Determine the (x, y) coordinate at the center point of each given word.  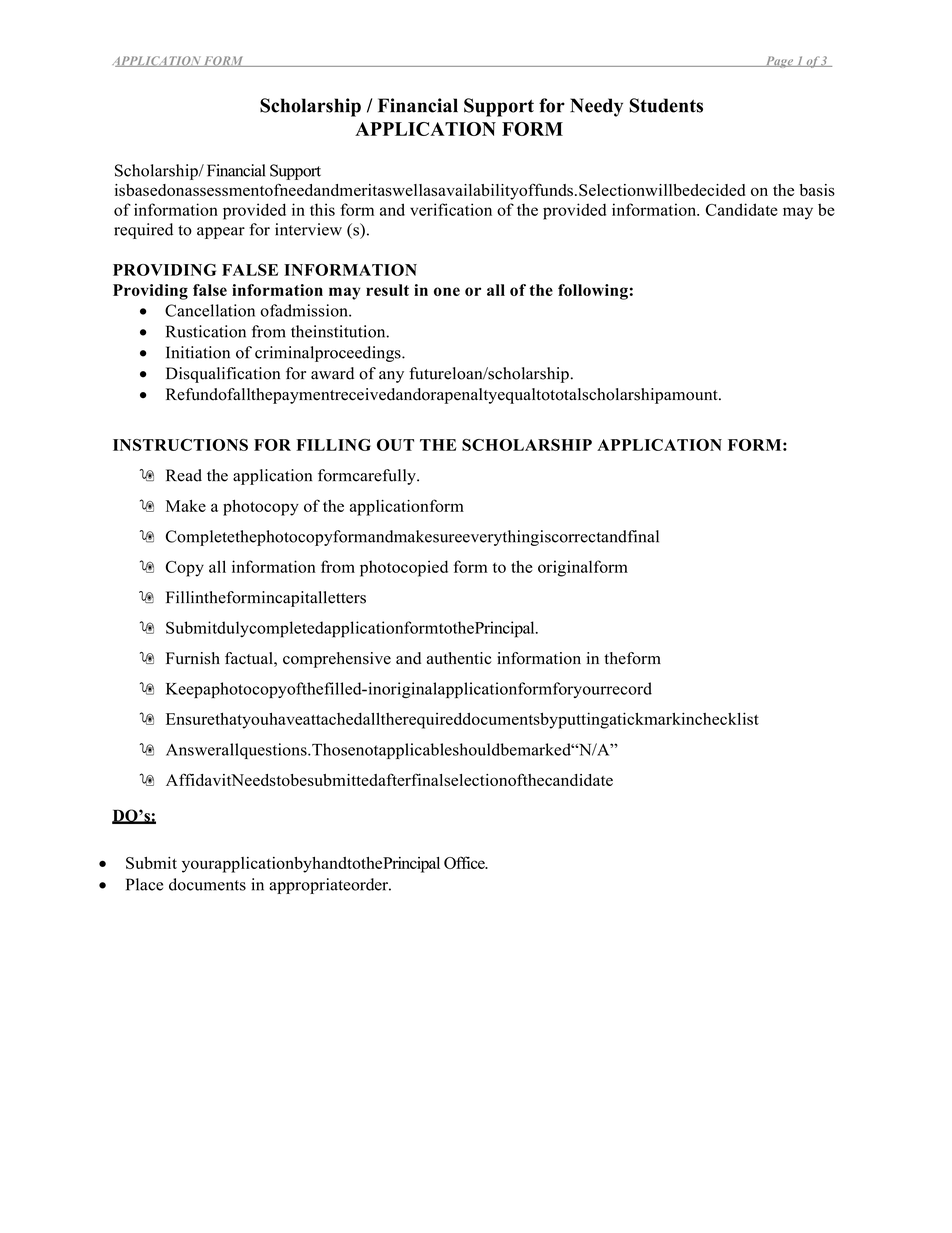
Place (144, 884)
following (593, 292)
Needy (596, 107)
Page (779, 62)
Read (184, 475)
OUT (395, 445)
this (322, 209)
